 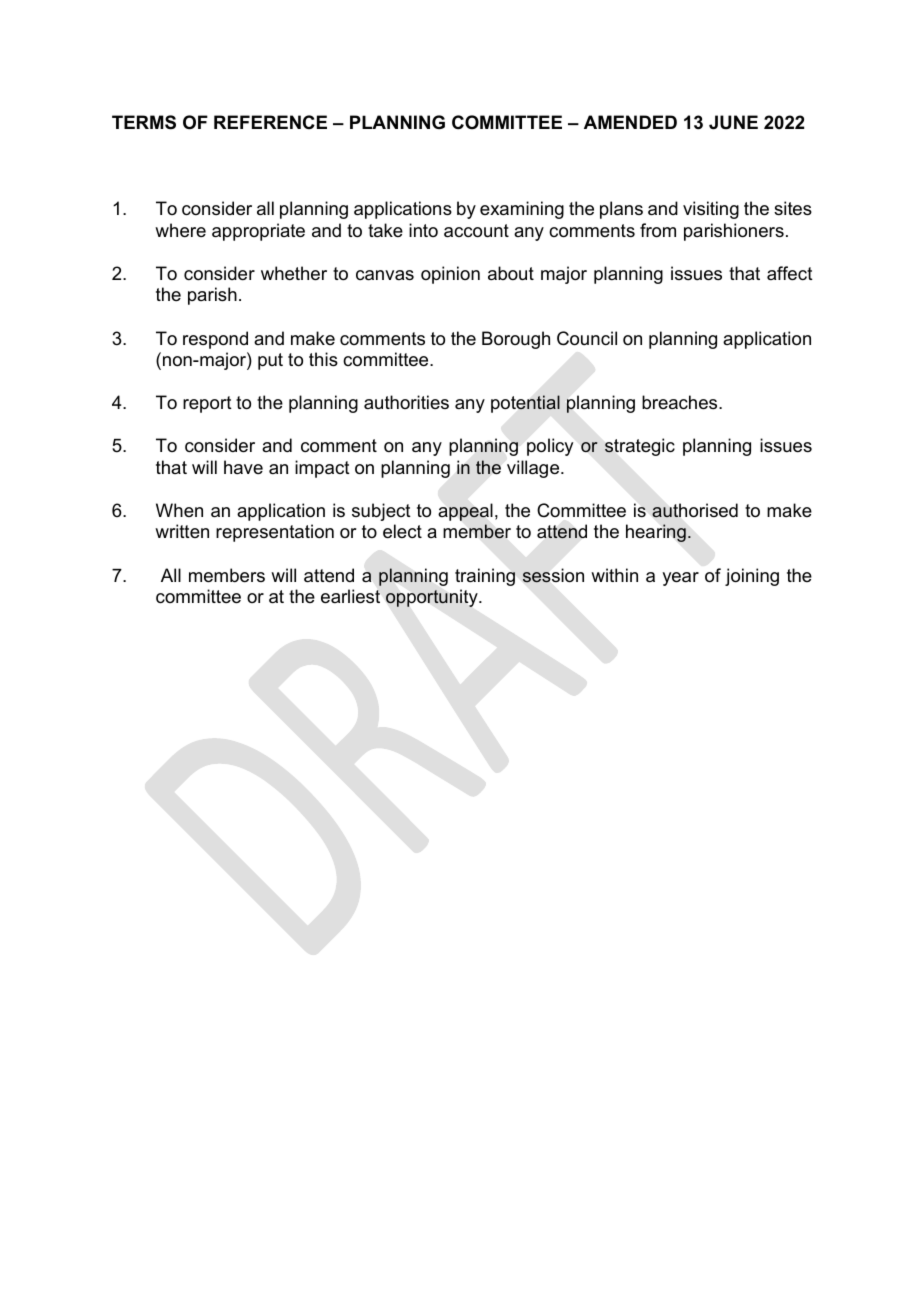 I want to click on year, so click(x=680, y=579).
